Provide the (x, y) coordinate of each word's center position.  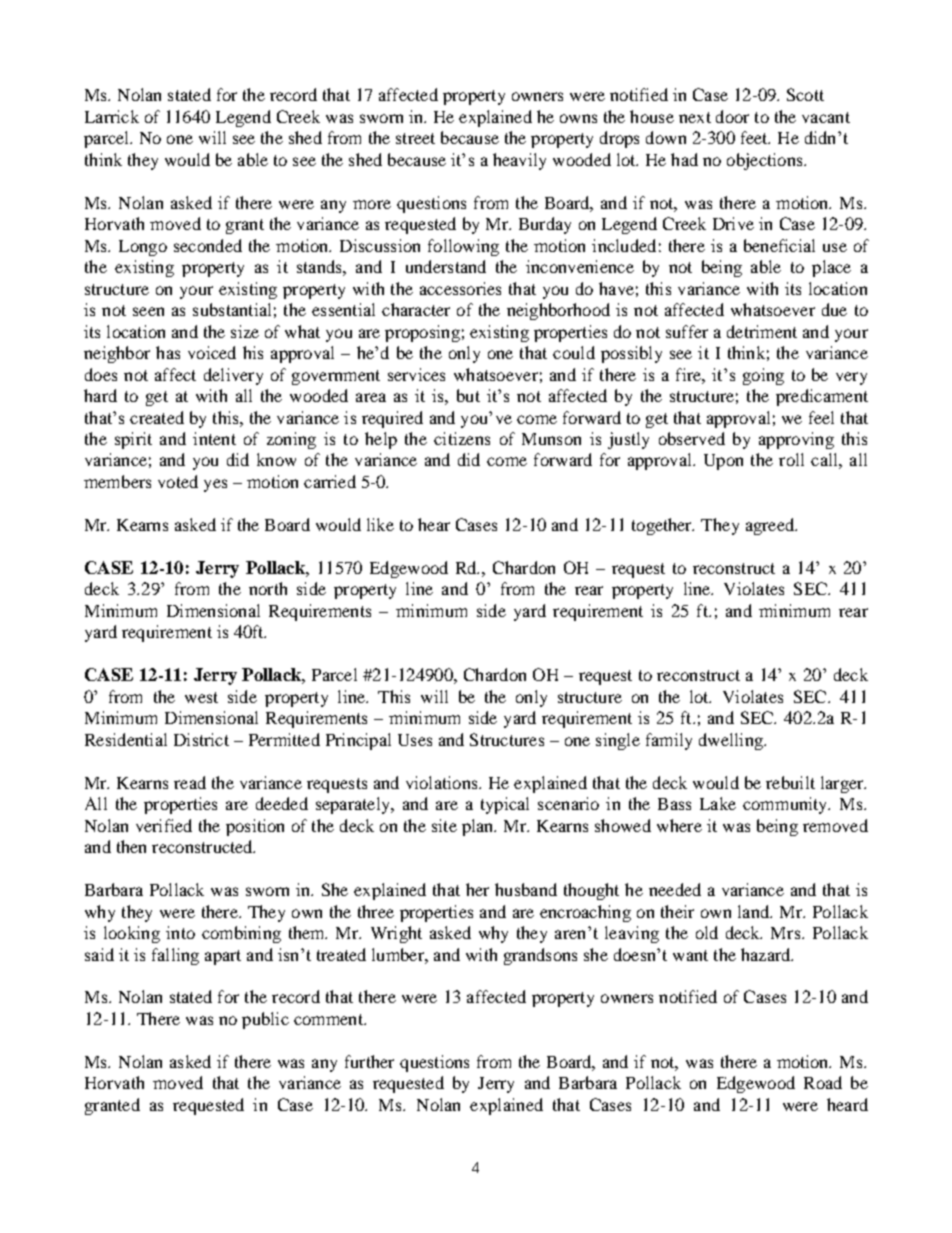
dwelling (732, 741)
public (265, 1020)
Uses (415, 740)
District (201, 739)
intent (214, 438)
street (415, 138)
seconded (208, 245)
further (369, 1061)
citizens (462, 438)
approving (796, 440)
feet (755, 137)
